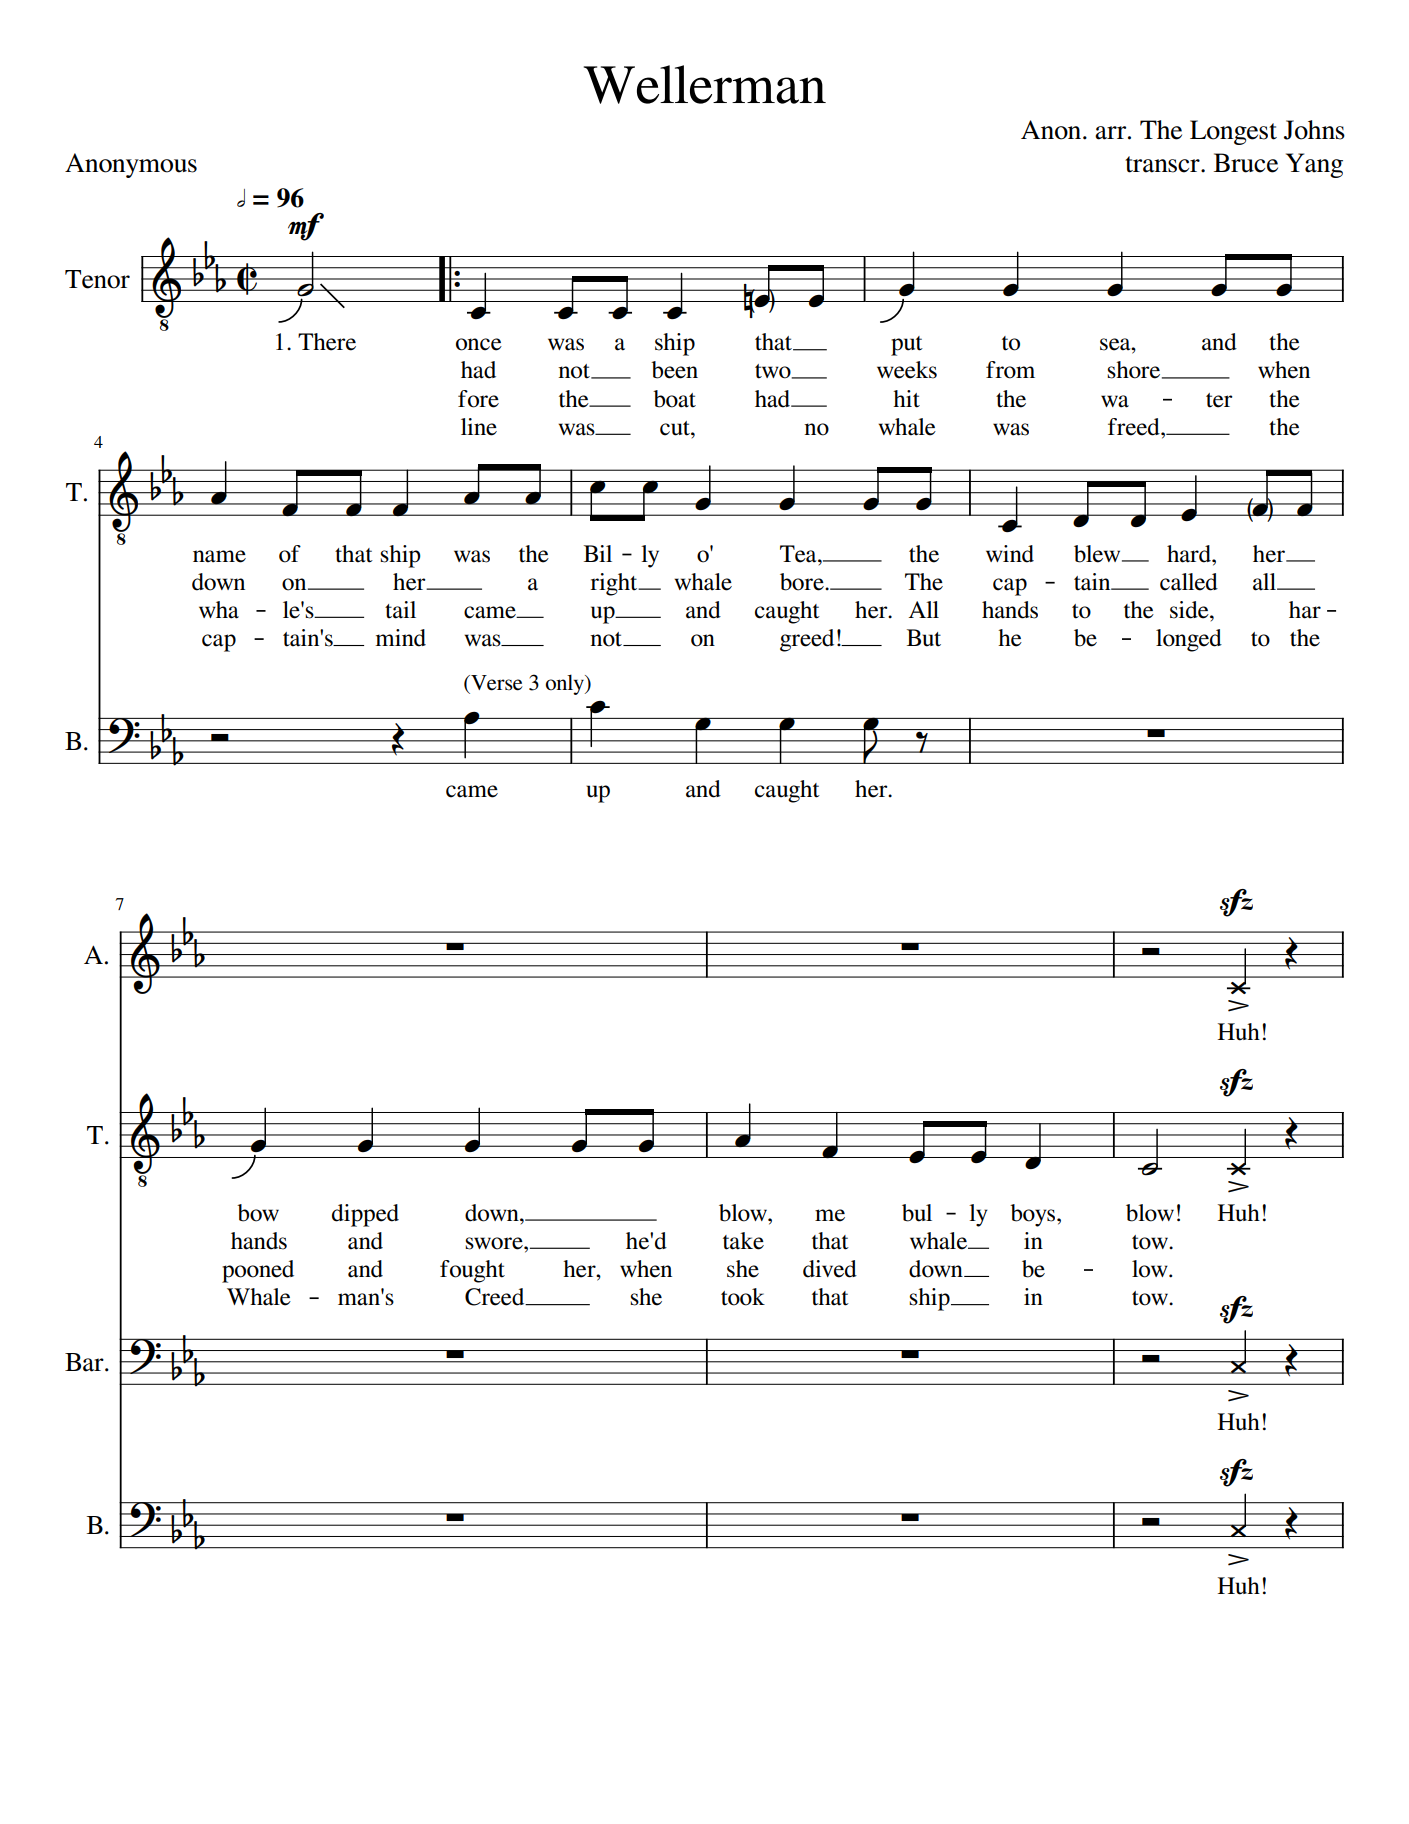  I want to click on bow, so click(258, 1213).
